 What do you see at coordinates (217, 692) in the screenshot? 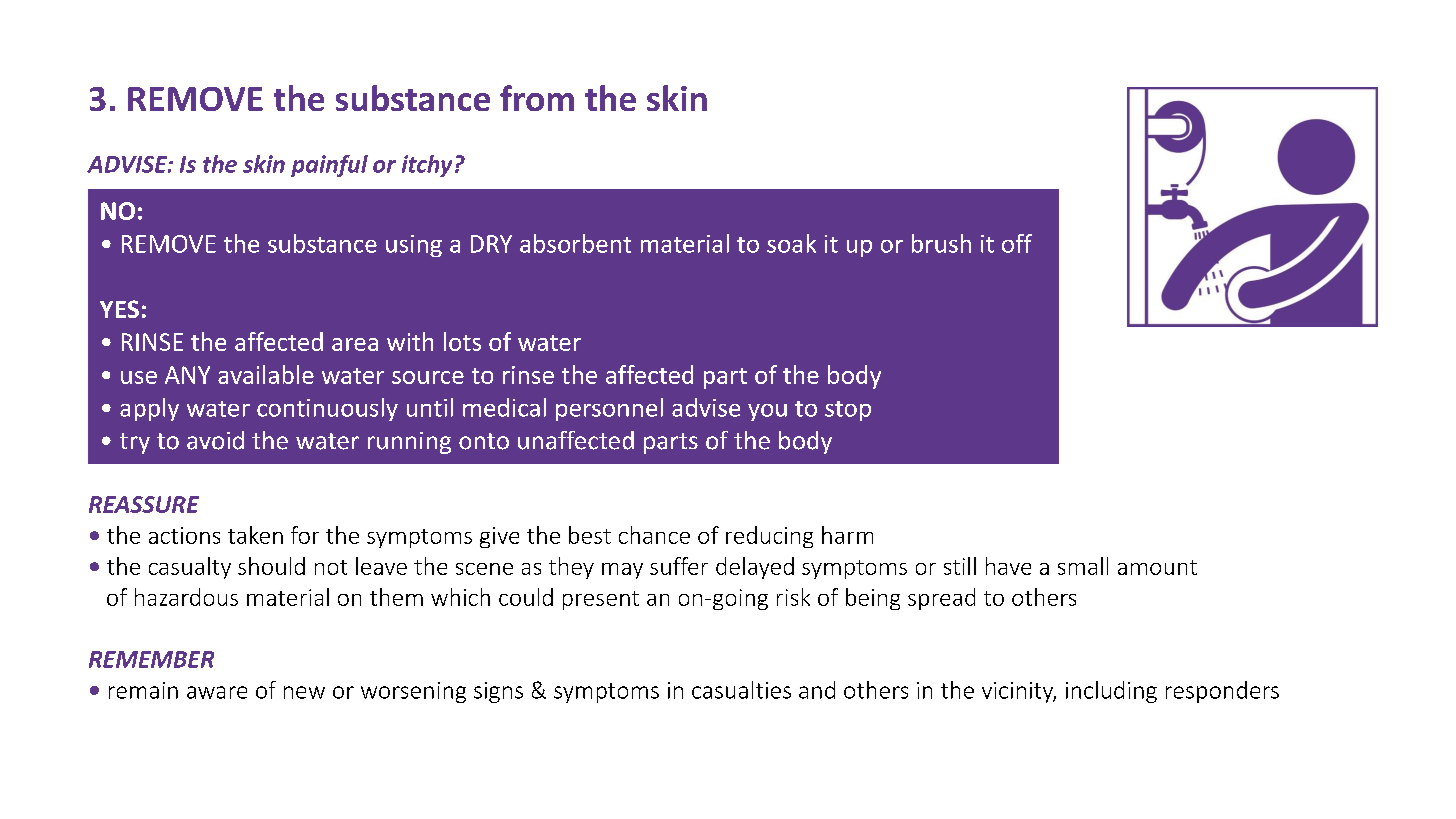
I see `aware` at bounding box center [217, 692].
